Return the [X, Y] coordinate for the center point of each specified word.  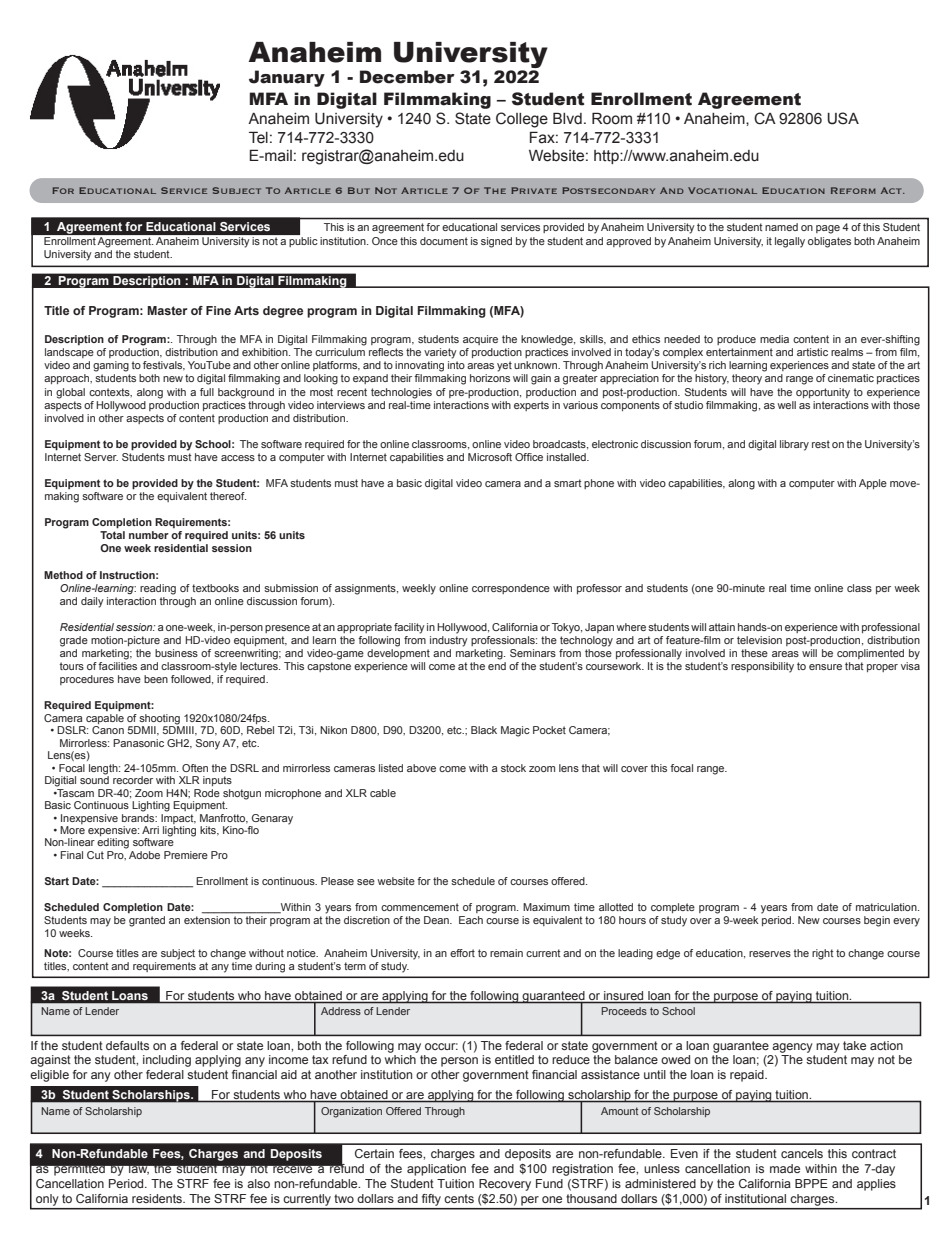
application [436, 1170]
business [176, 653]
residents [158, 1198]
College [522, 120]
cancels [802, 1153]
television [759, 640]
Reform [853, 190]
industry [449, 641]
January [287, 78]
